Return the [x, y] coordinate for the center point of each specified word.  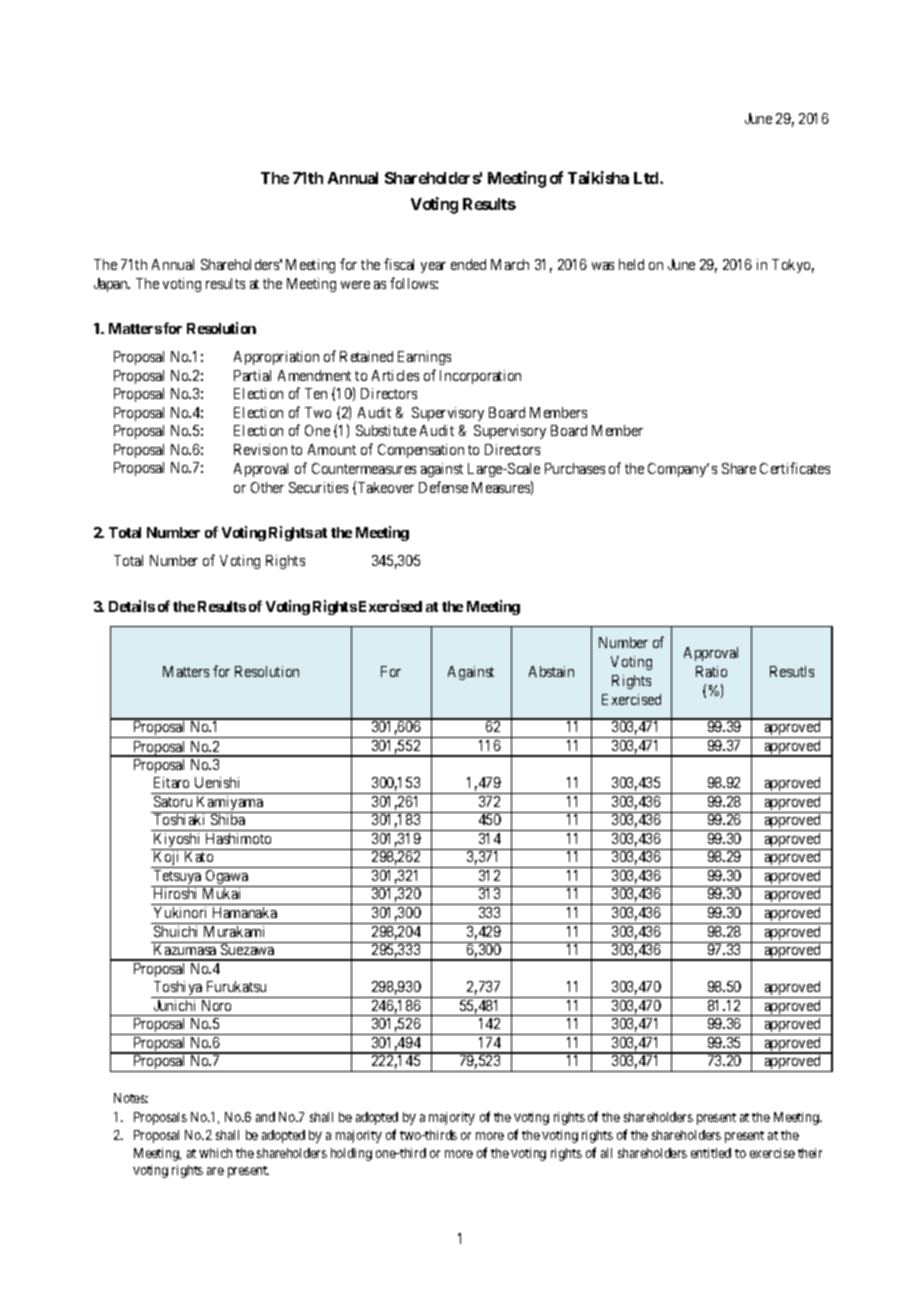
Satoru [173, 801]
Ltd [647, 178]
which [215, 1153]
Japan [112, 285]
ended [468, 264]
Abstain [551, 671]
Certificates [795, 468]
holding [351, 1154]
